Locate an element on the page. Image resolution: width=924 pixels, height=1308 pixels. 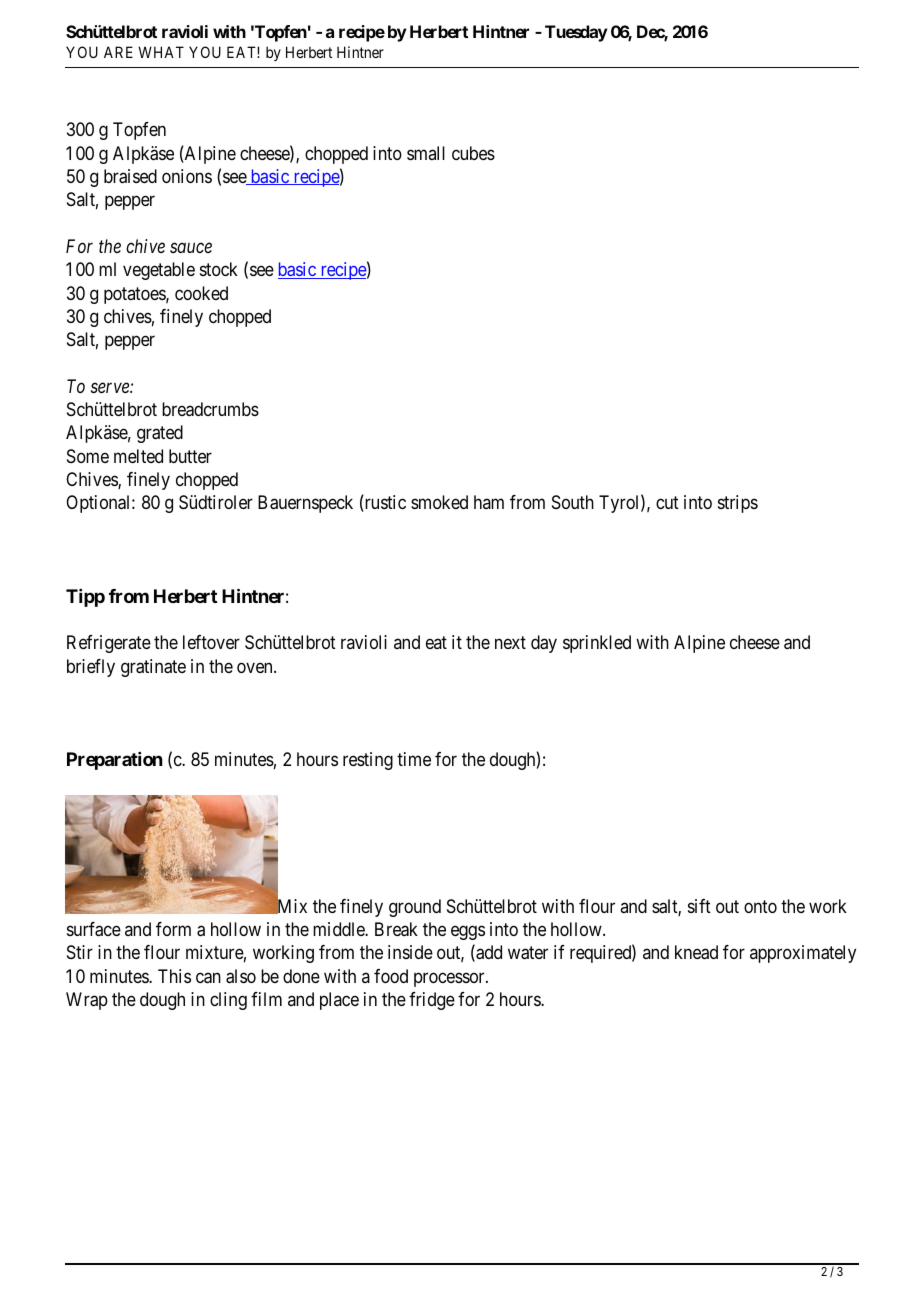
This is located at coordinates (174, 976).
